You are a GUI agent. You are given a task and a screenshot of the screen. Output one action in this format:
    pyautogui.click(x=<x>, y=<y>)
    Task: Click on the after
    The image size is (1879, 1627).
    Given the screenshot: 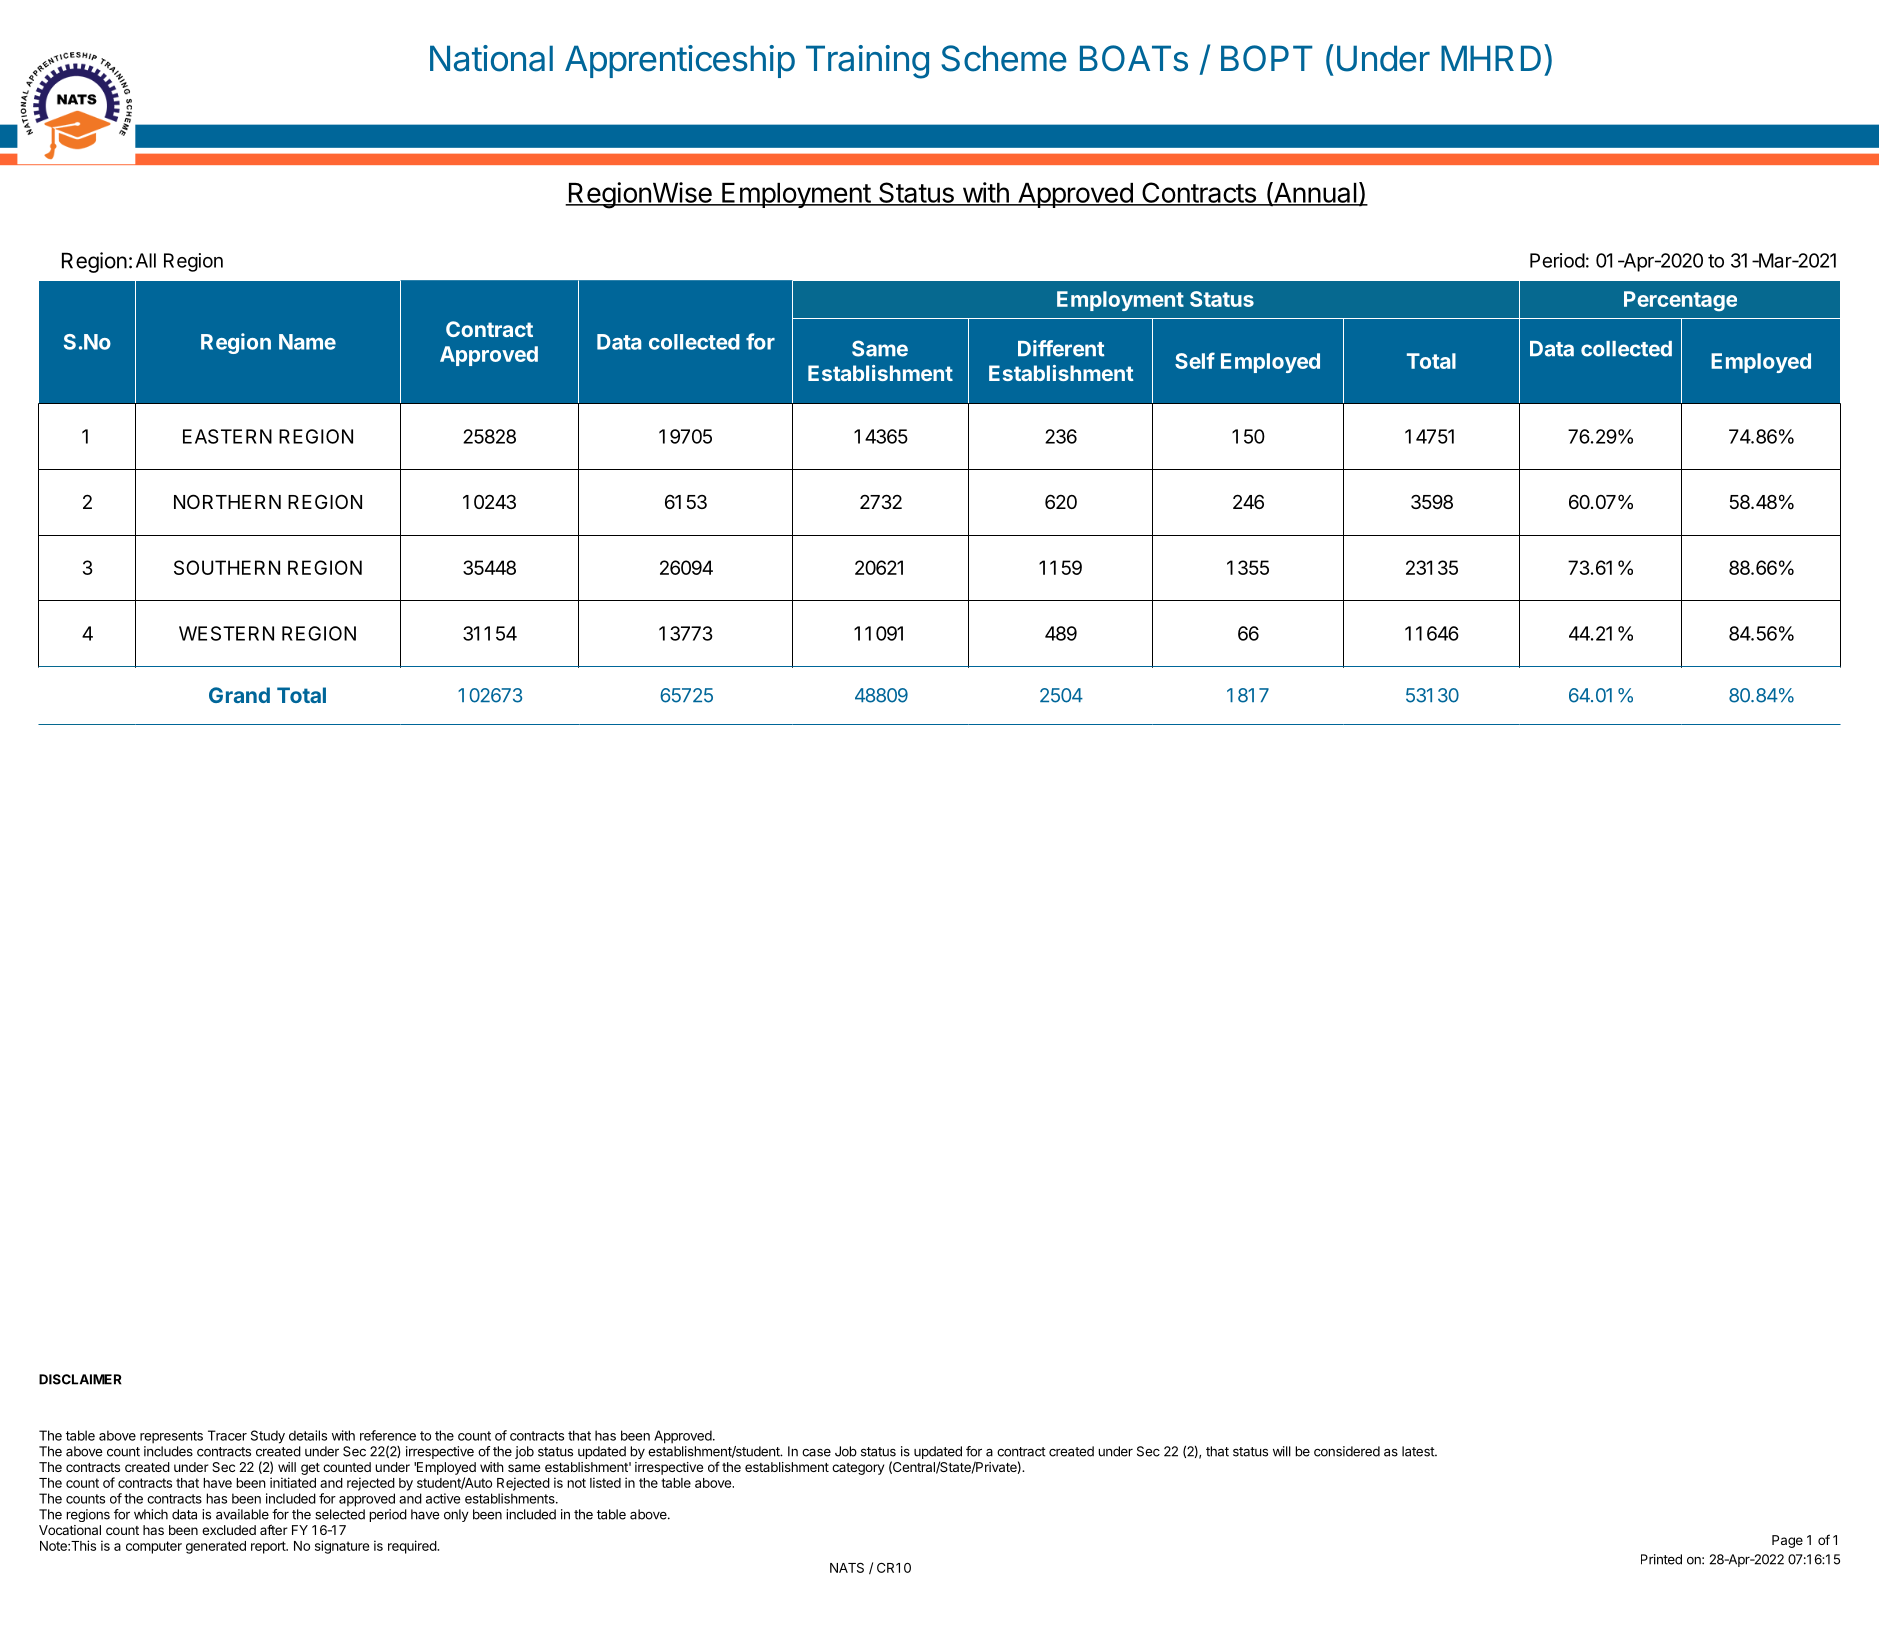 What is the action you would take?
    pyautogui.click(x=274, y=1529)
